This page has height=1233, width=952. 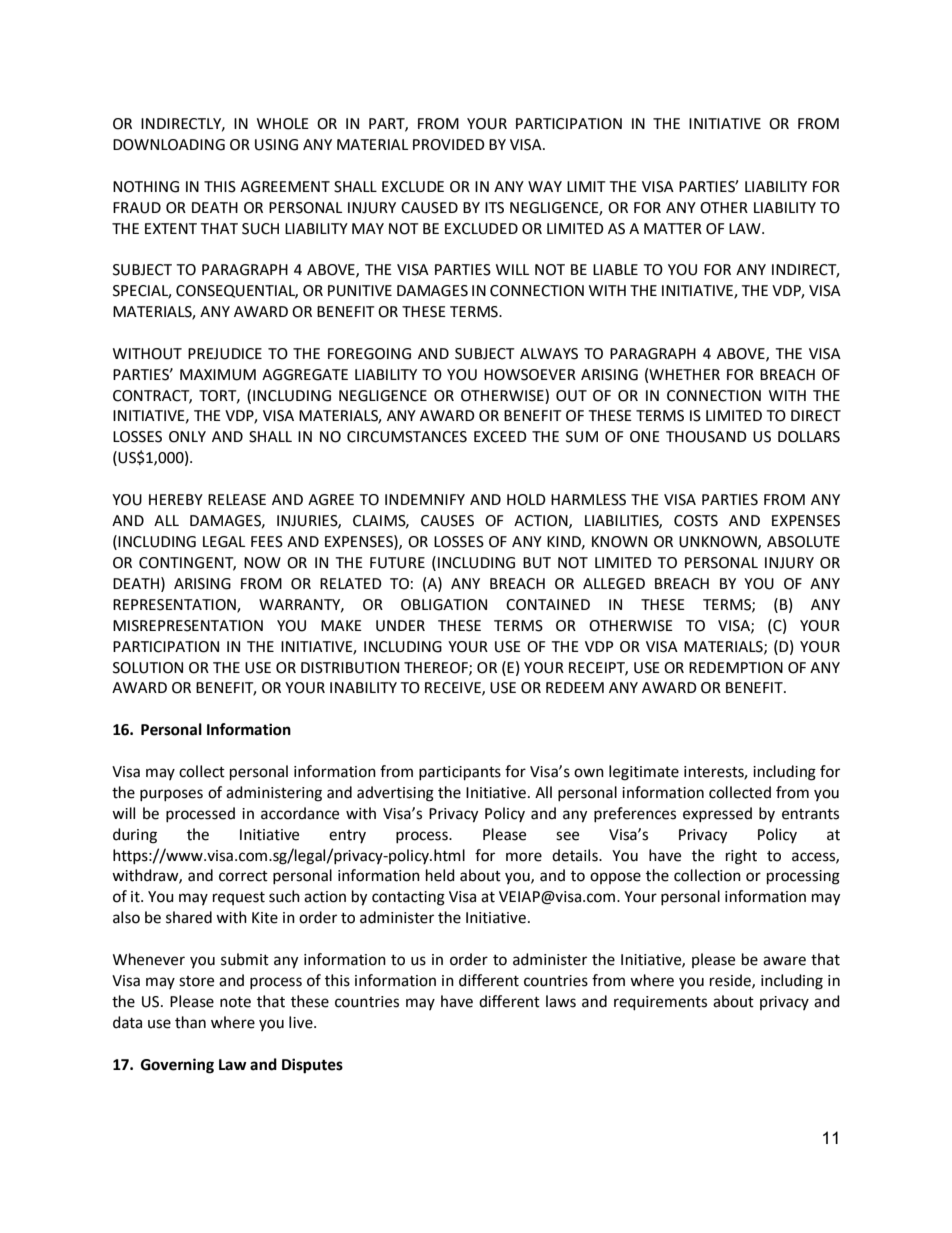 What do you see at coordinates (717, 814) in the page?
I see `expressed` at bounding box center [717, 814].
